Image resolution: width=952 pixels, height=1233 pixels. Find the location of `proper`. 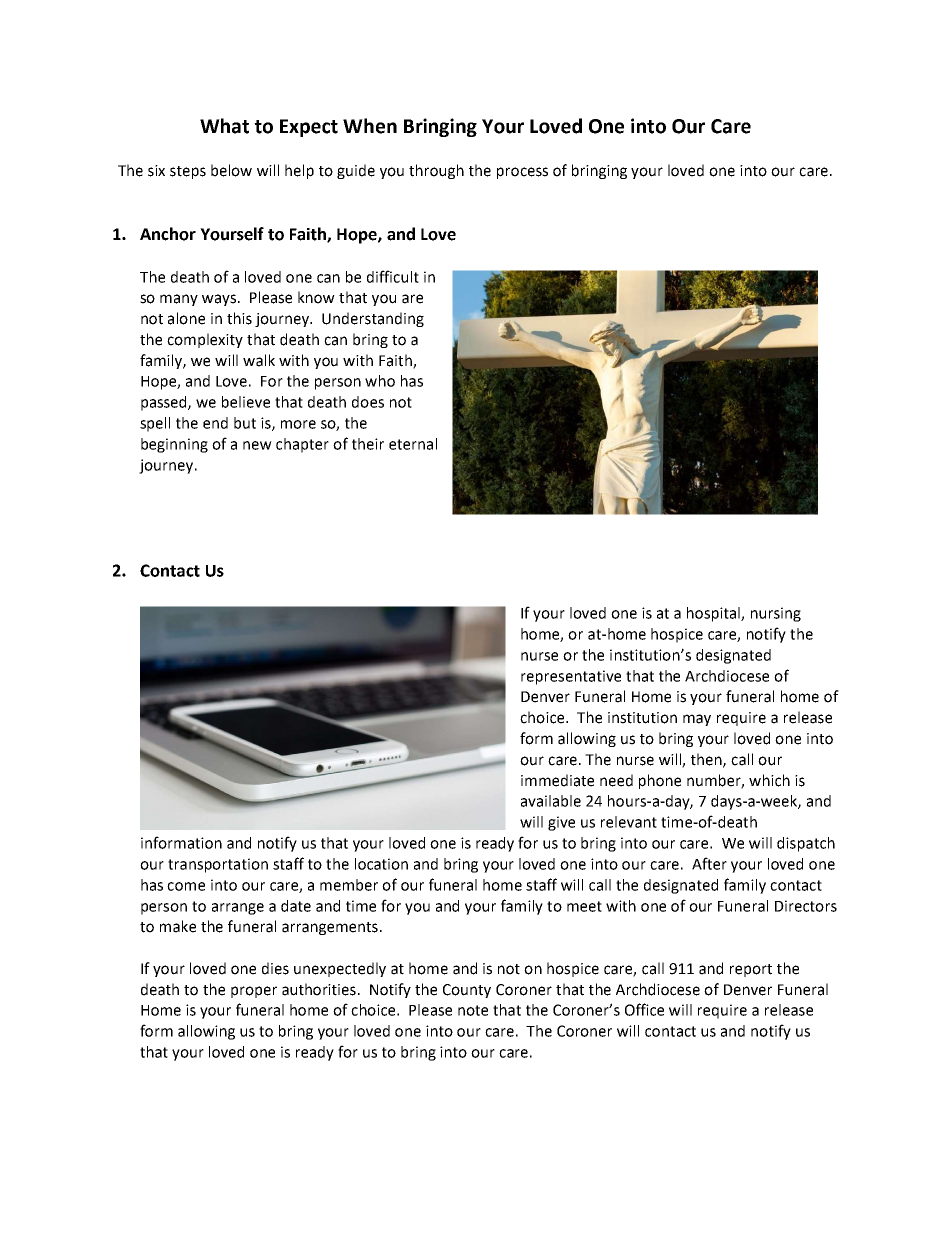

proper is located at coordinates (254, 992).
